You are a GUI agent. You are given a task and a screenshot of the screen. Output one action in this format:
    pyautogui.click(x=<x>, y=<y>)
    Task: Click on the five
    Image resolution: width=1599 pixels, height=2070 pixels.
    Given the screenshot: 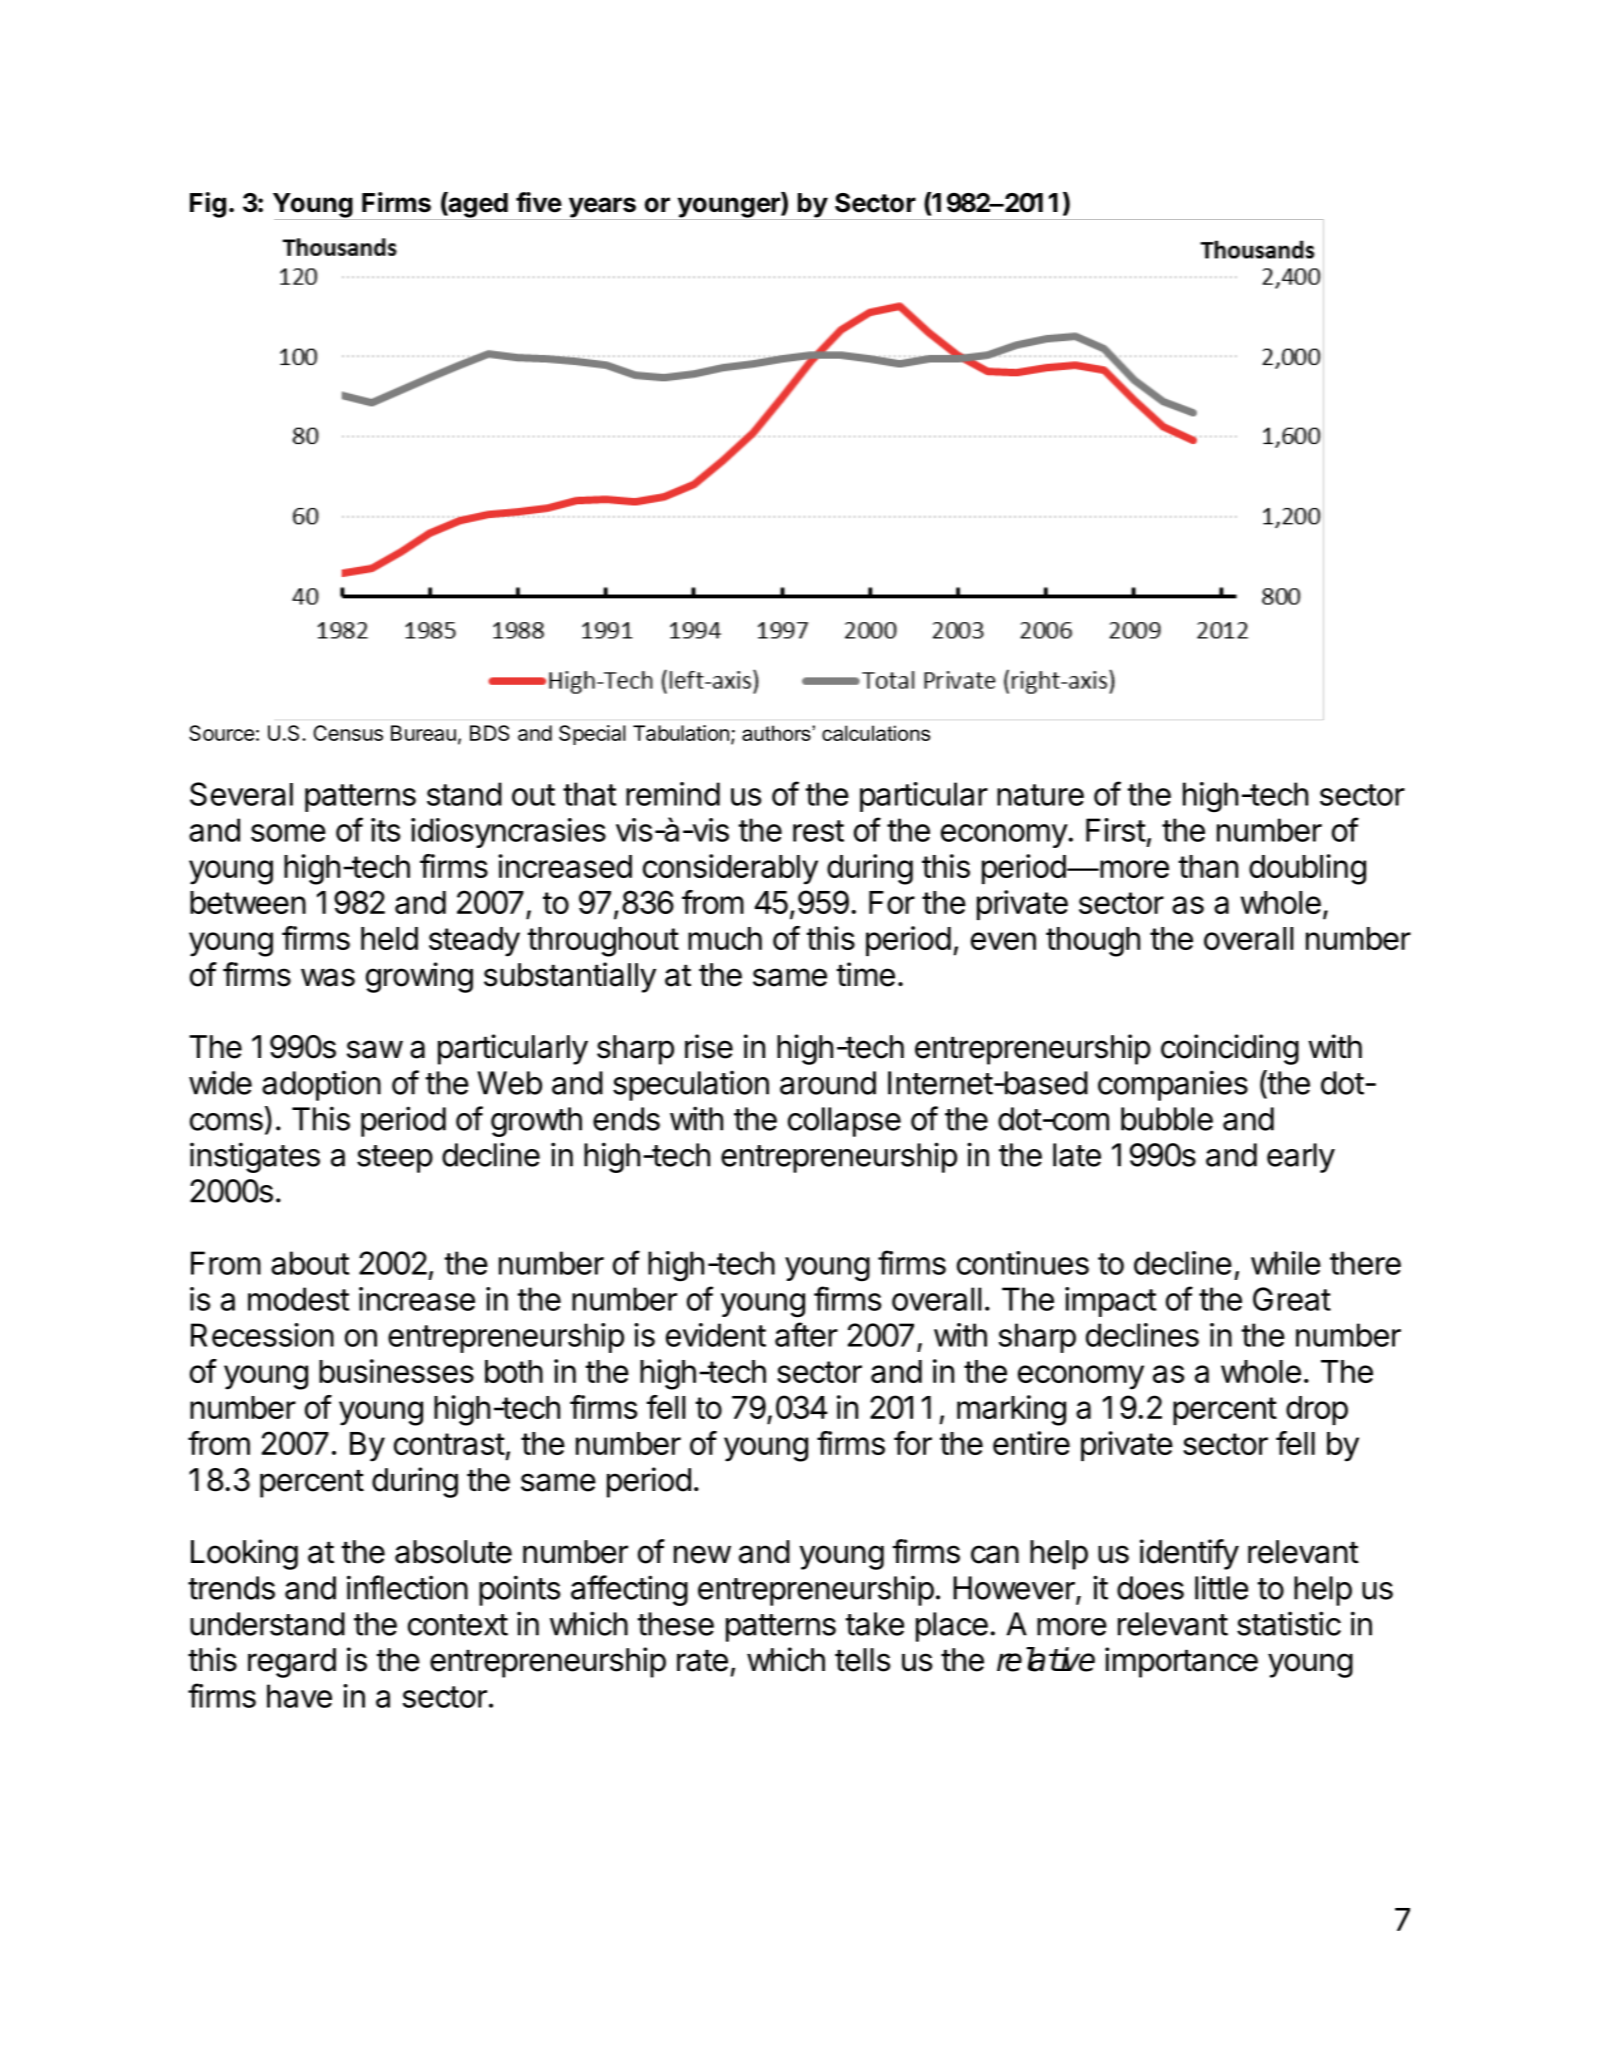 What is the action you would take?
    pyautogui.click(x=539, y=202)
